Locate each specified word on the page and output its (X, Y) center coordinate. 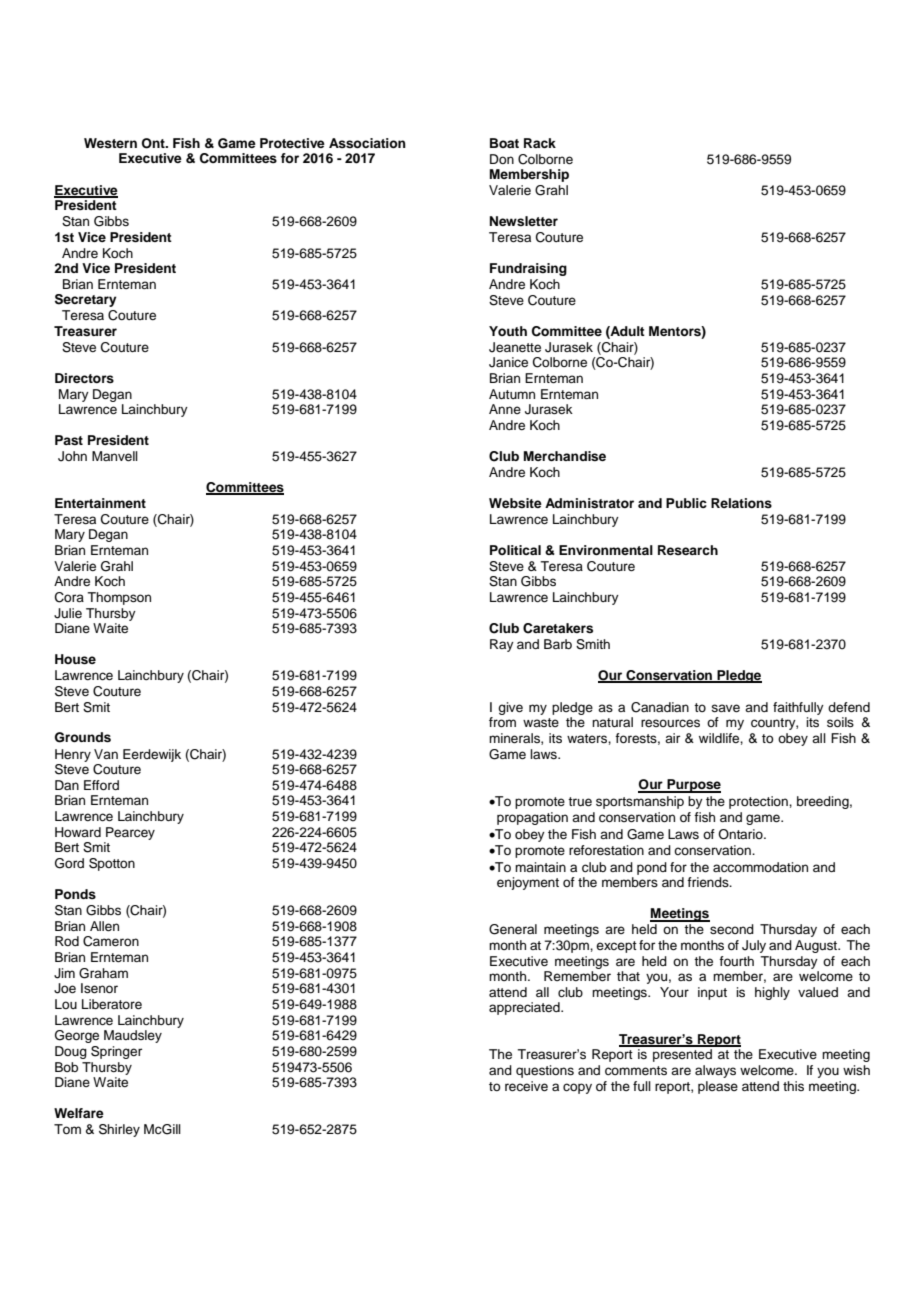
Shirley (119, 1130)
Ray (502, 645)
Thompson (119, 598)
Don (502, 159)
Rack (540, 143)
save (725, 708)
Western (110, 143)
